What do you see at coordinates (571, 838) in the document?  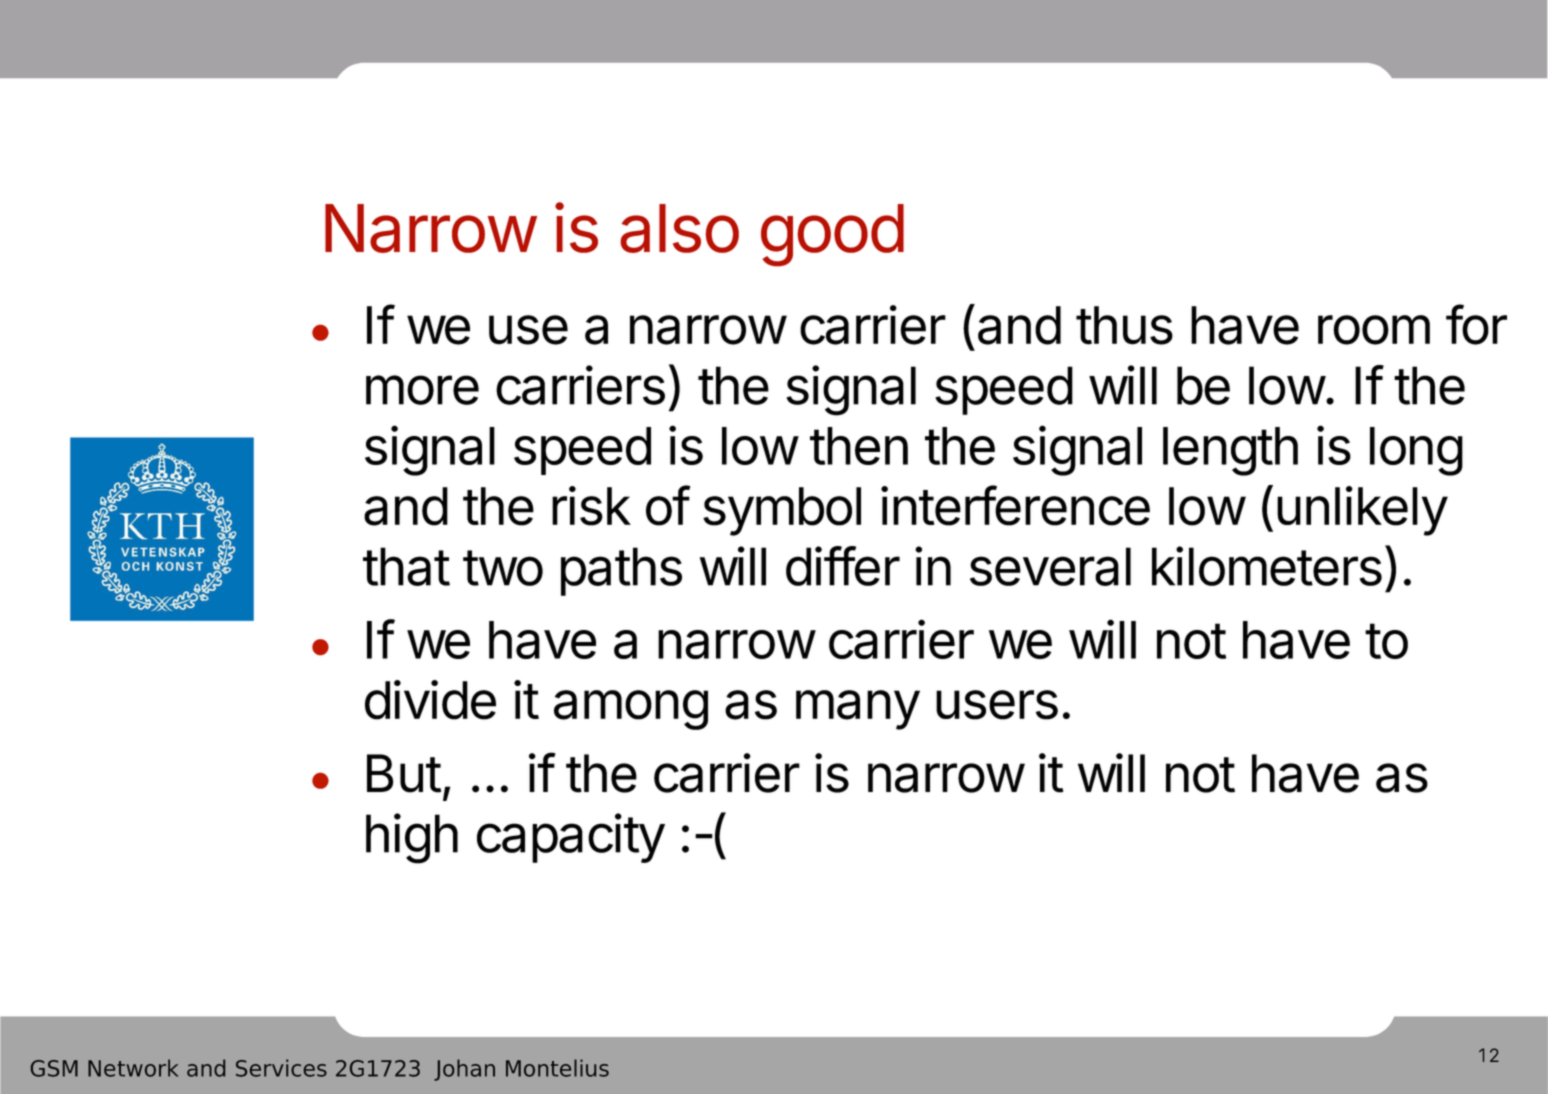 I see `capacity` at bounding box center [571, 838].
